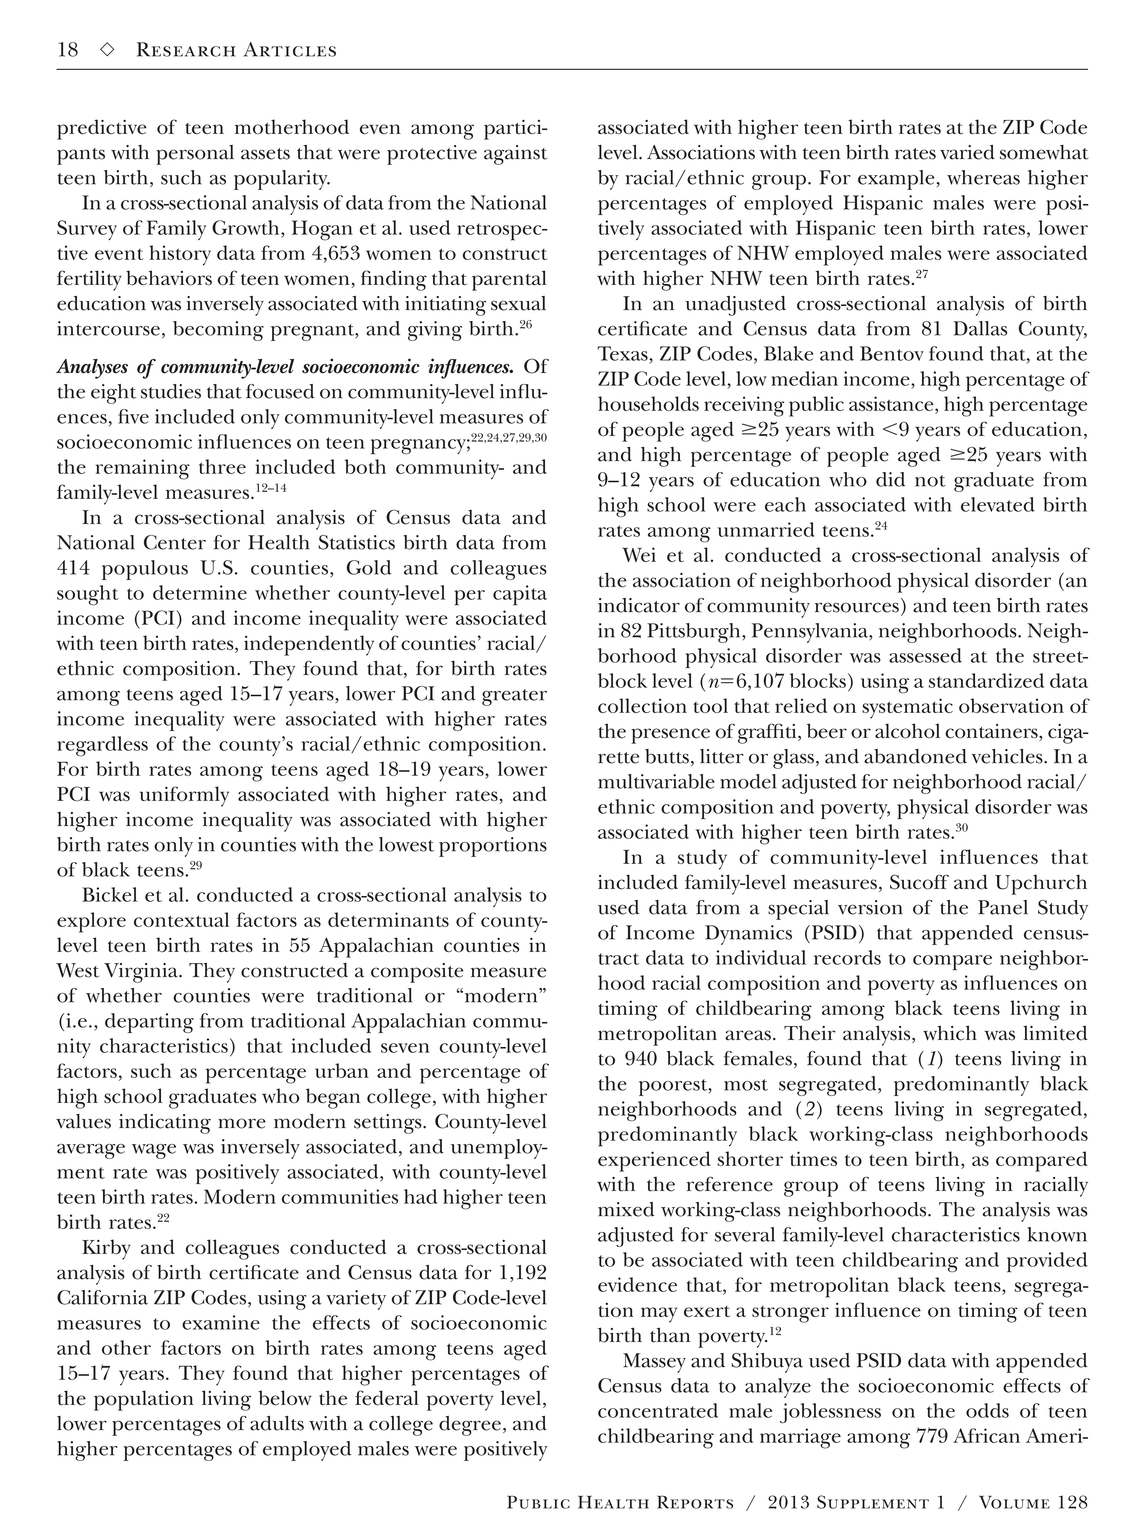  Describe the element at coordinates (470, 1426) in the document. I see `degree` at that location.
